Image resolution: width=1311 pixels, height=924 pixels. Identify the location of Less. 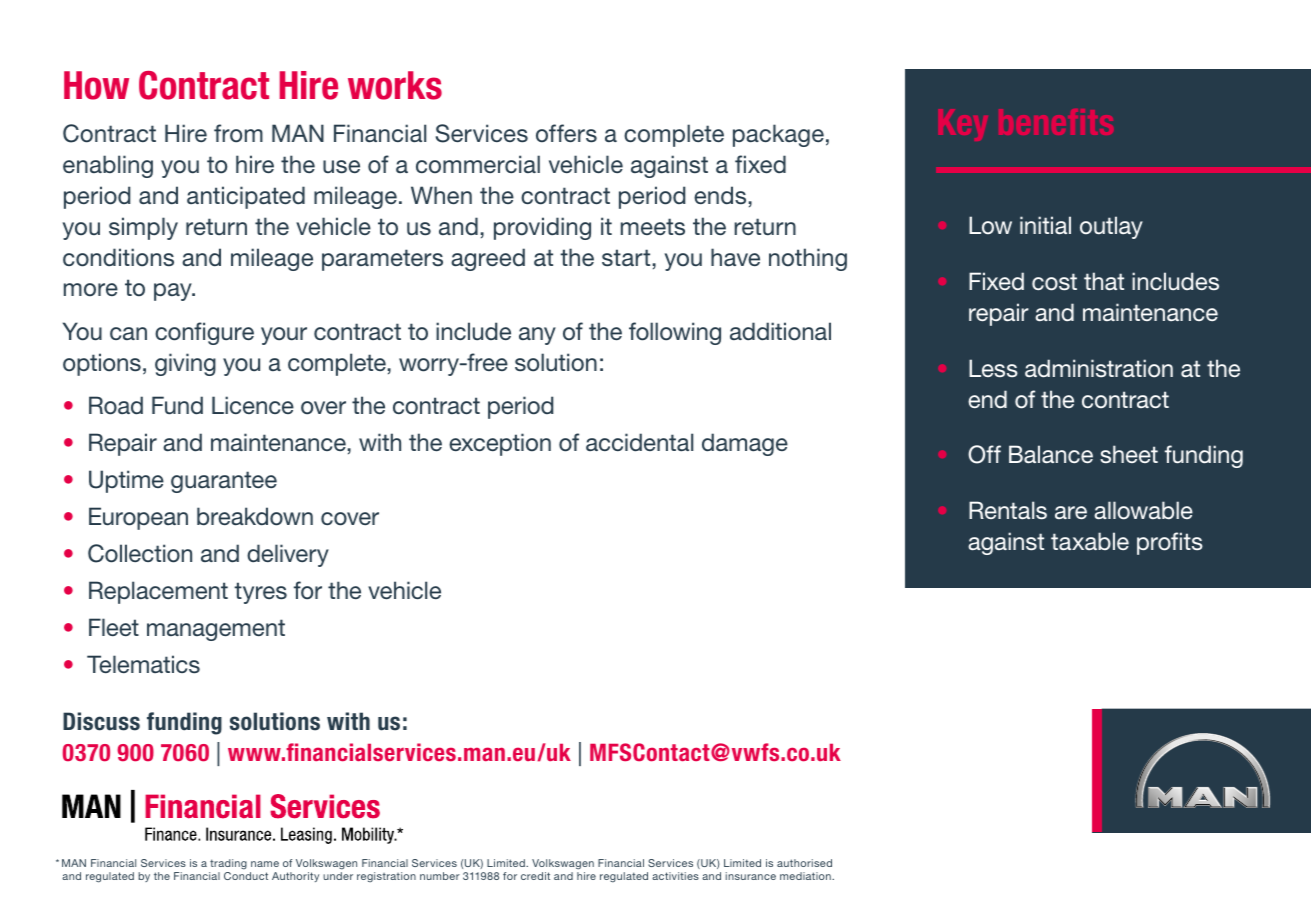
(993, 368).
